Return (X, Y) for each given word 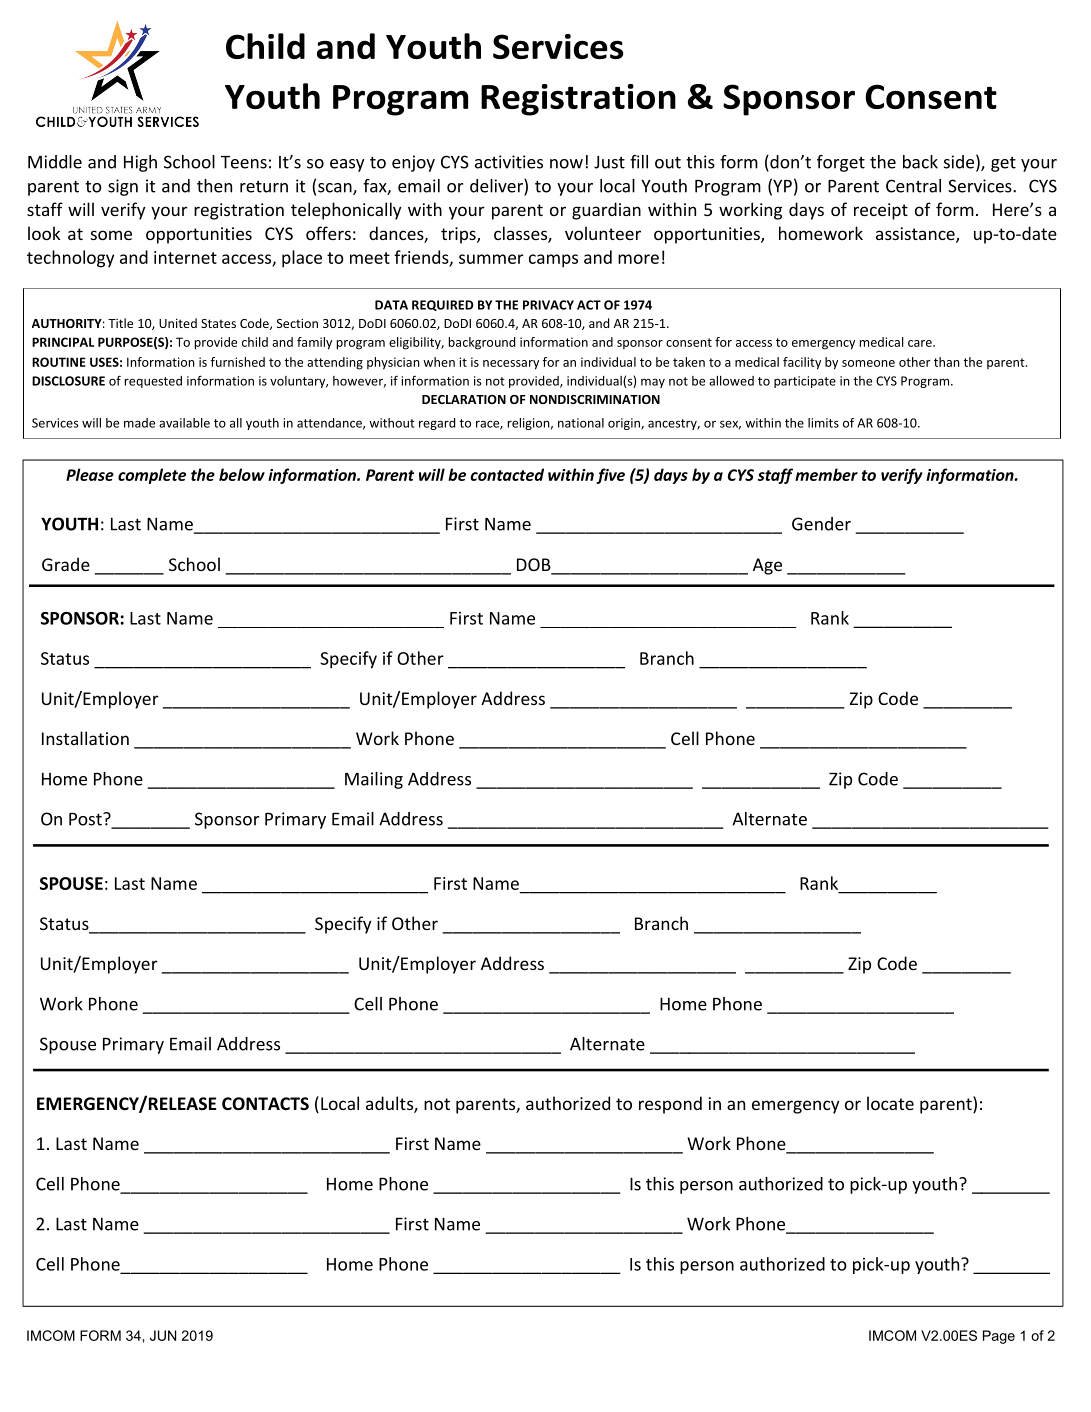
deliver (497, 187)
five (610, 476)
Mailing (374, 780)
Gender (821, 524)
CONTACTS (265, 1104)
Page (999, 1337)
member (826, 474)
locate (890, 1103)
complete (152, 476)
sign (123, 187)
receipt (881, 211)
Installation (85, 738)
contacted (507, 474)
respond (670, 1105)
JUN (163, 1335)
